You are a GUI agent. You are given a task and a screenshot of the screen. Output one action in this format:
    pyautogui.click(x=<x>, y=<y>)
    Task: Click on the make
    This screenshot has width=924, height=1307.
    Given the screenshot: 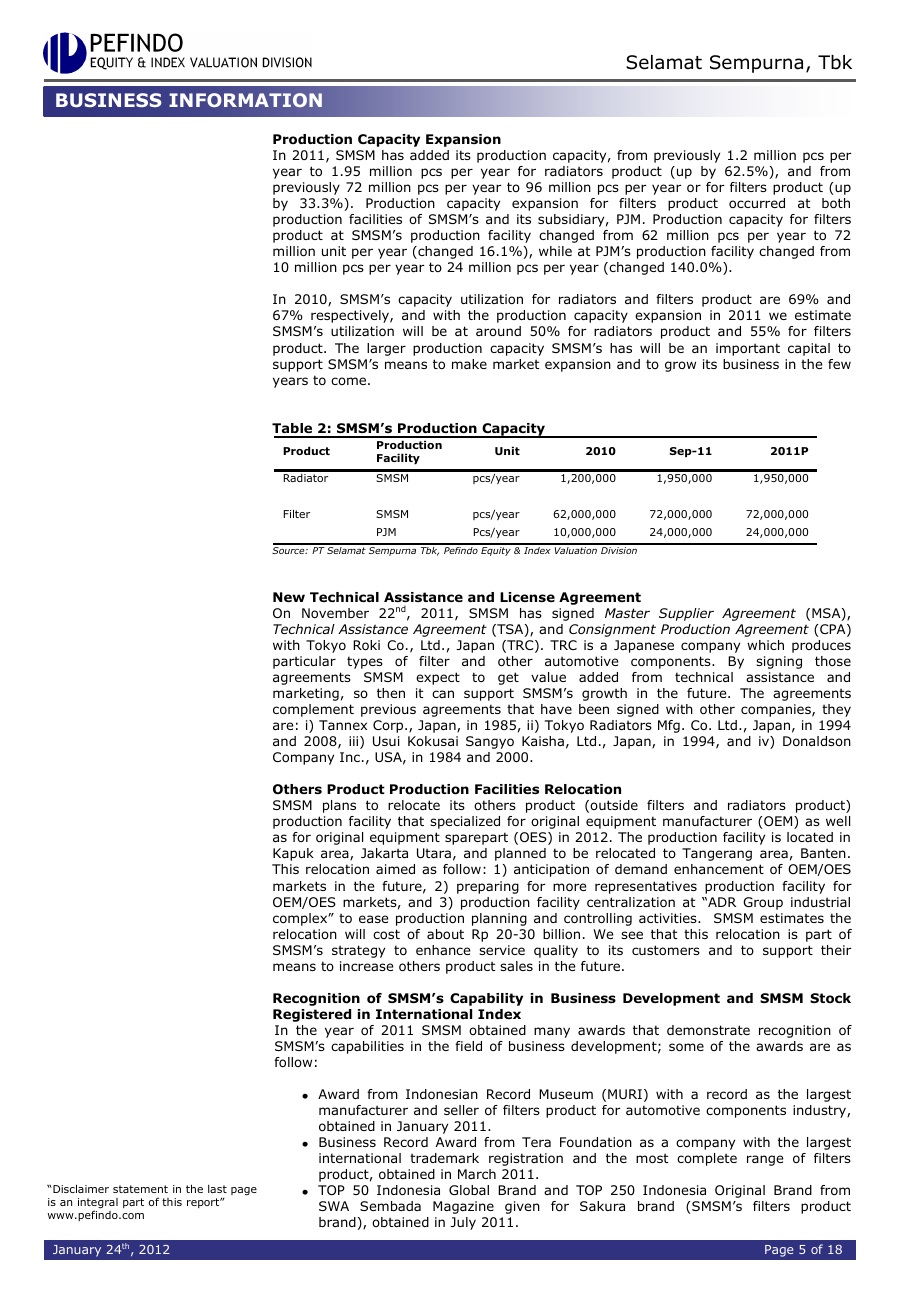 What is the action you would take?
    pyautogui.click(x=469, y=364)
